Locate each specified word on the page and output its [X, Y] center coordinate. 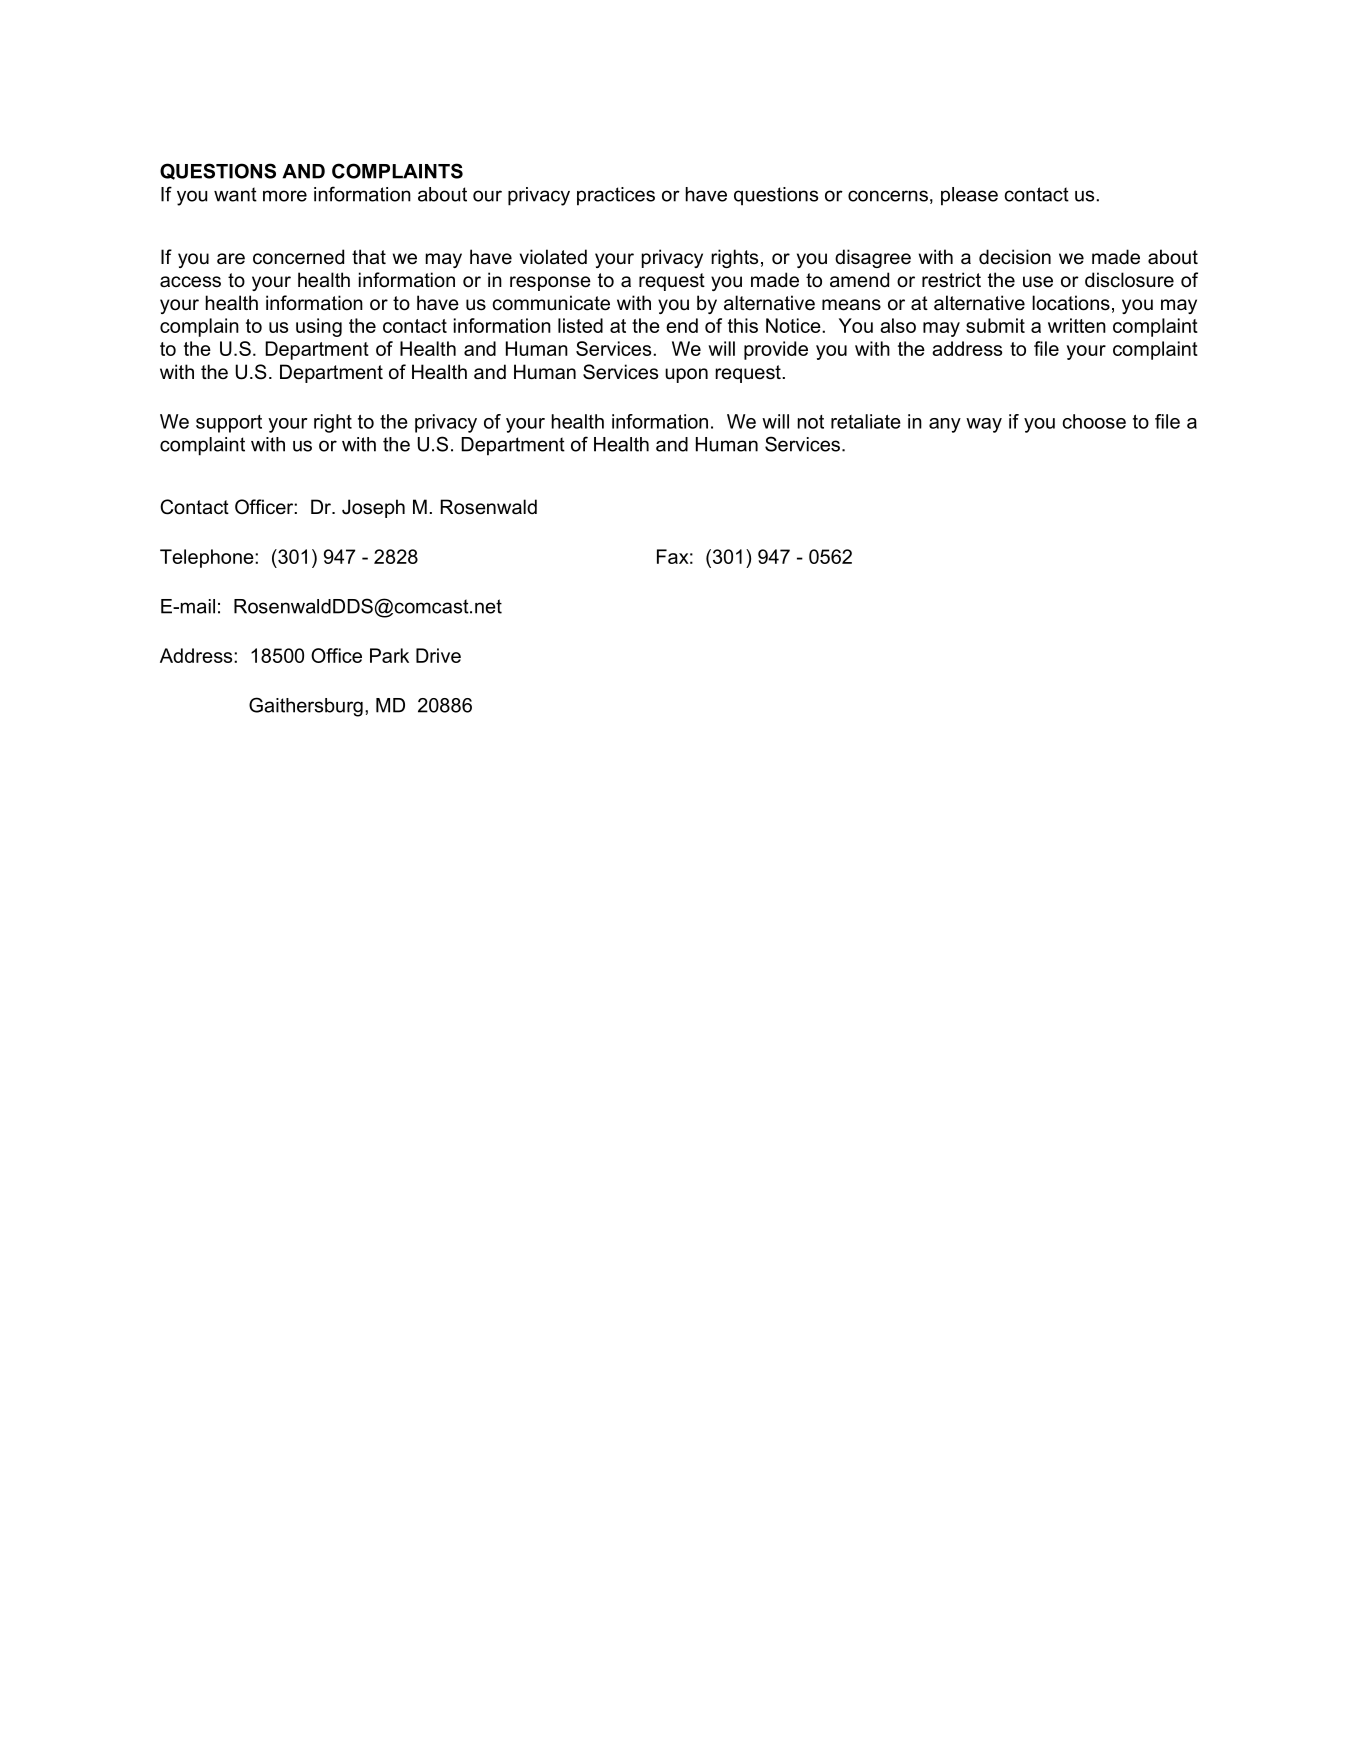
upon [686, 375]
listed [580, 325]
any [945, 425]
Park [389, 655]
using [319, 327]
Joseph [373, 508]
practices [616, 196]
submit [995, 325]
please [969, 196]
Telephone [208, 558]
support [229, 424]
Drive [438, 655]
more [285, 196]
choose [1094, 421]
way [984, 425]
